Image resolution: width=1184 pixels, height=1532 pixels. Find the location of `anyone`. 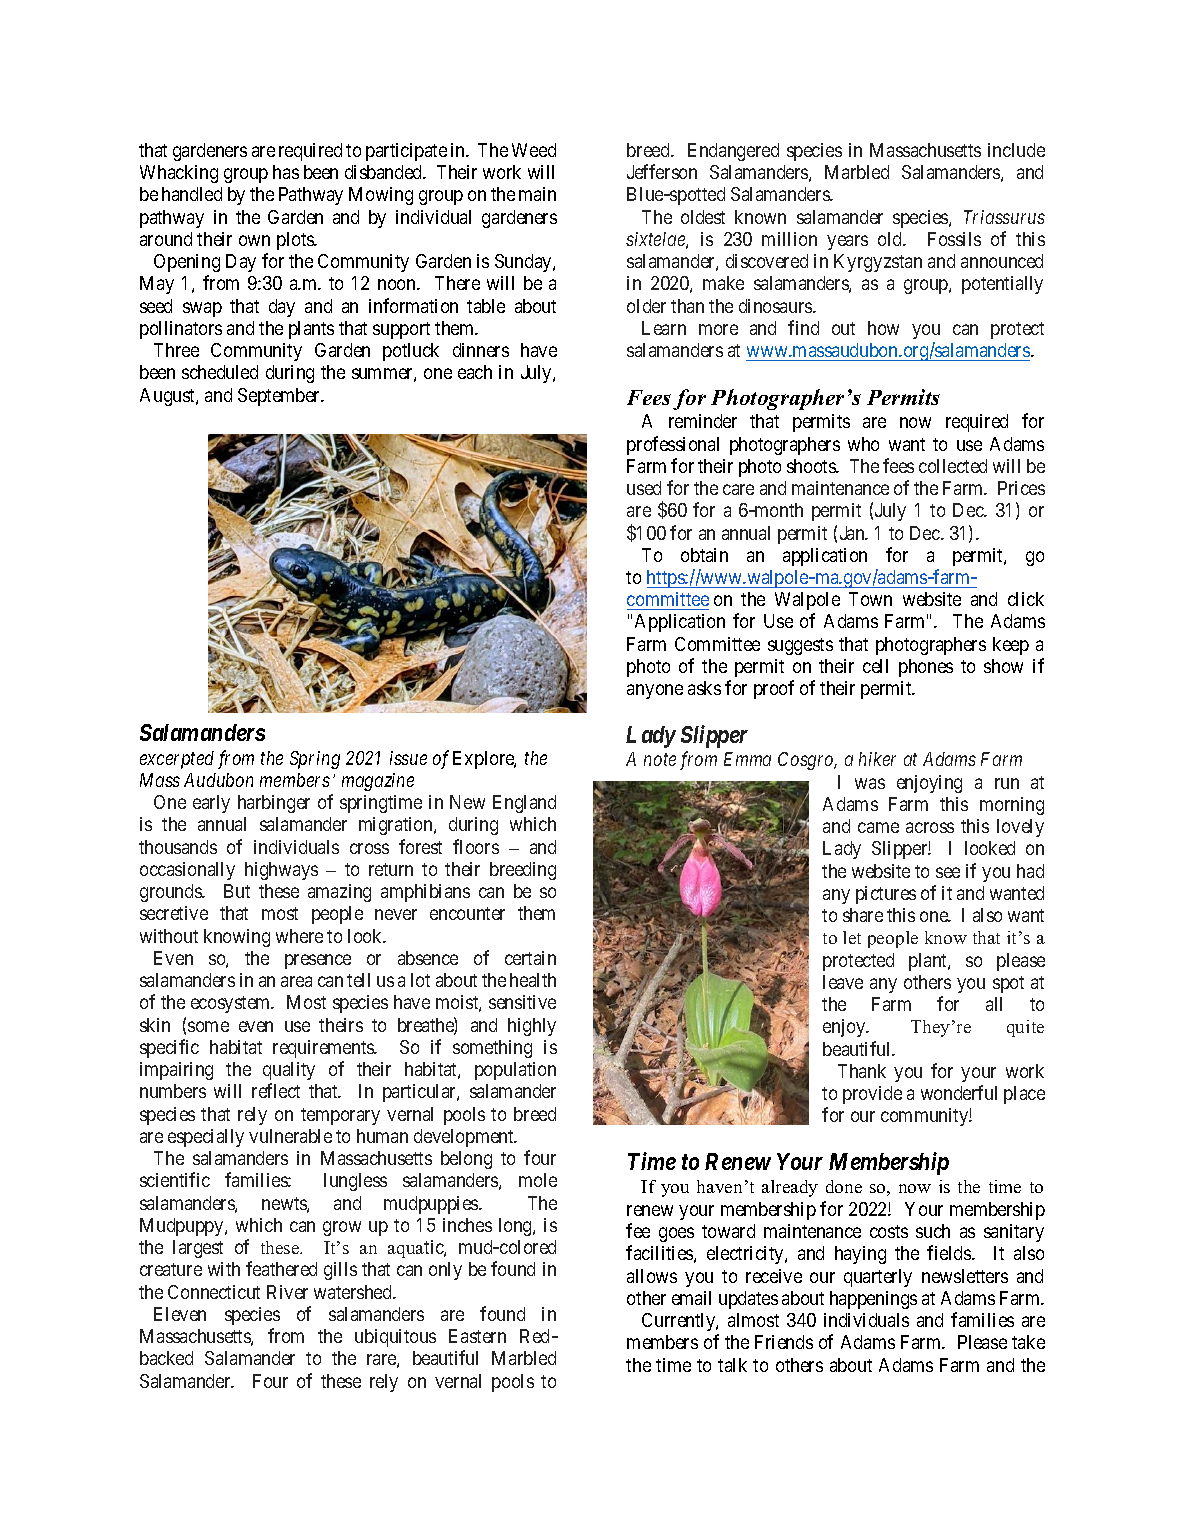

anyone is located at coordinates (655, 691).
